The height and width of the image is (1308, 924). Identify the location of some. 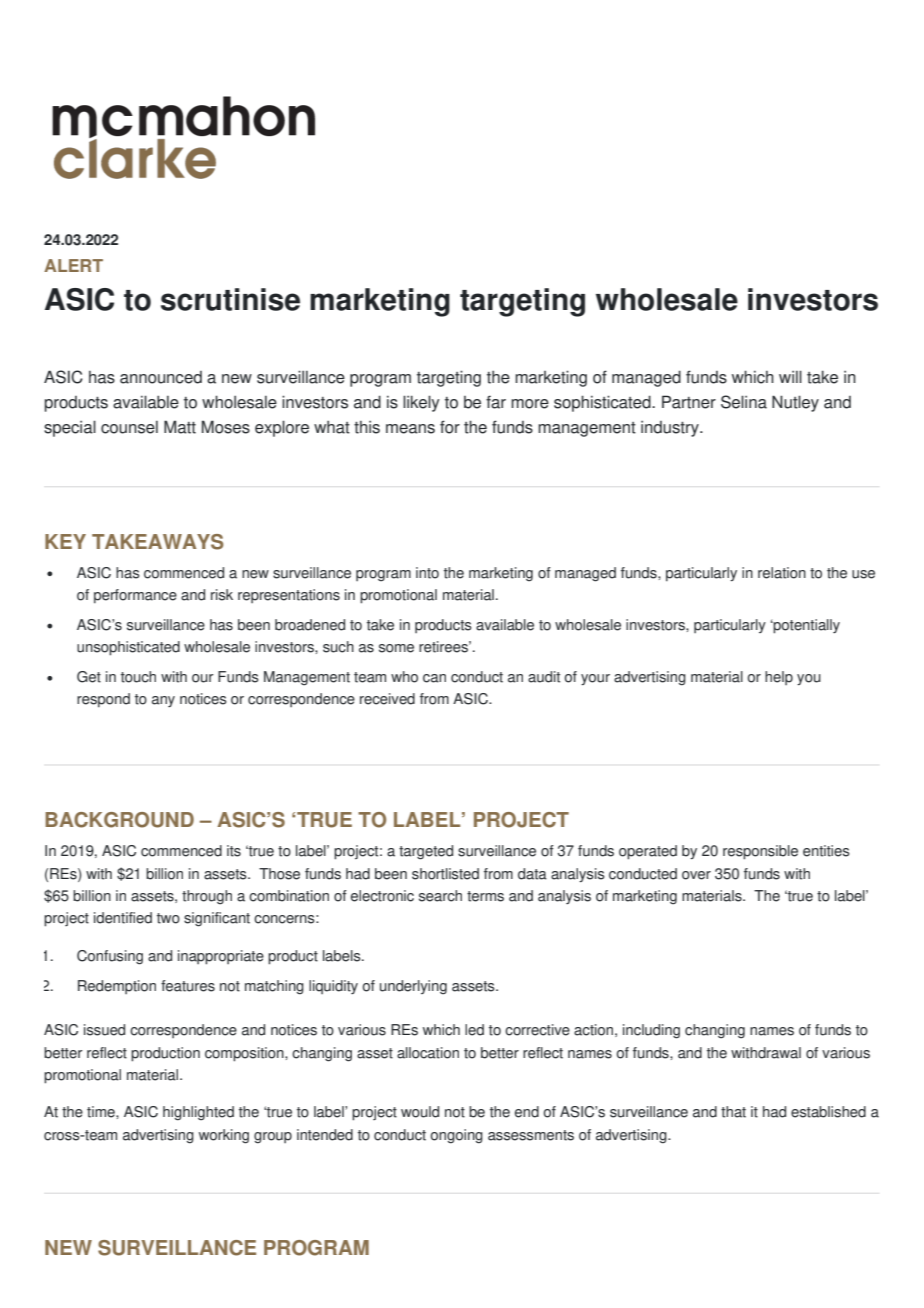
(396, 648).
